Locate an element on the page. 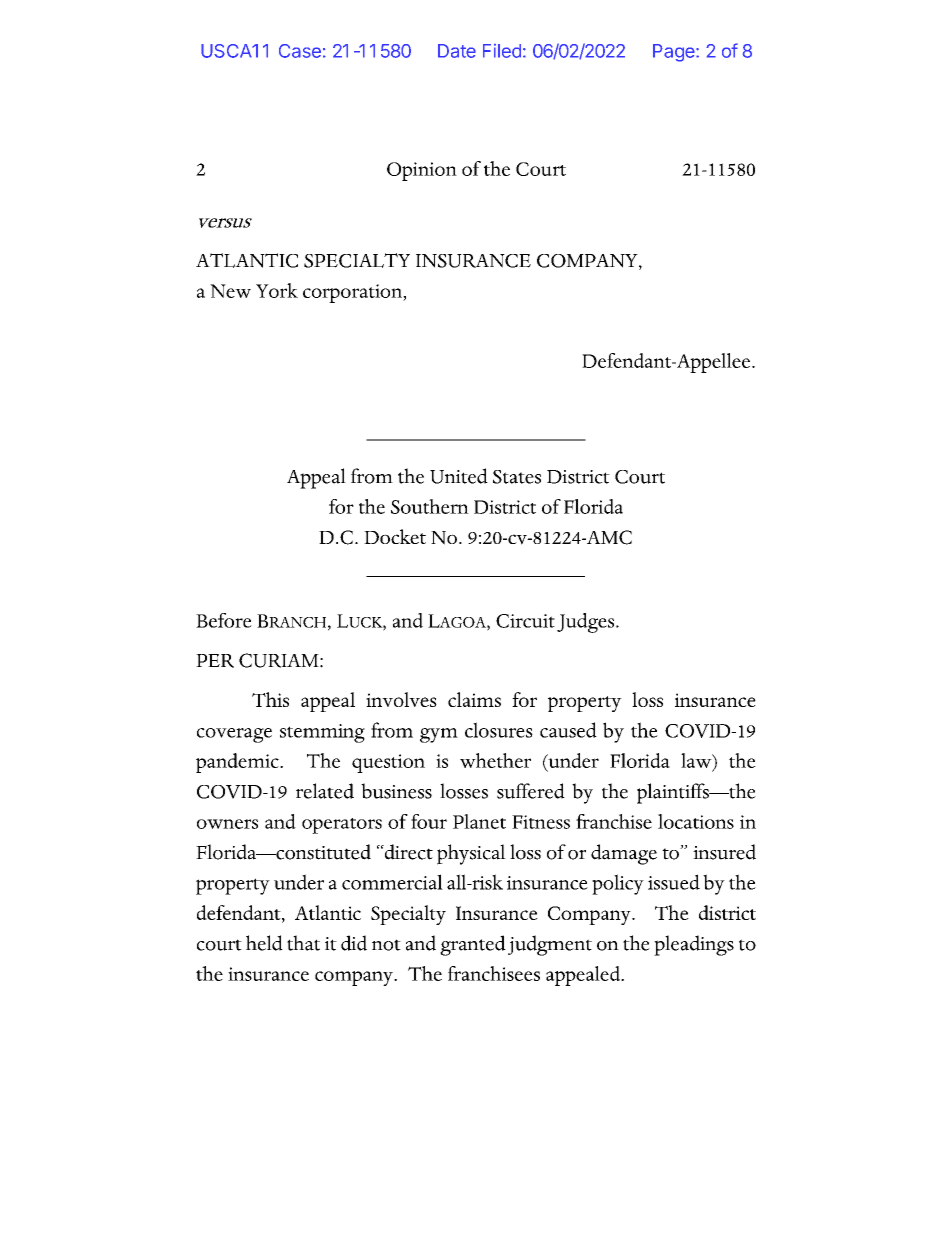 The image size is (952, 1233). claims is located at coordinates (474, 699).
